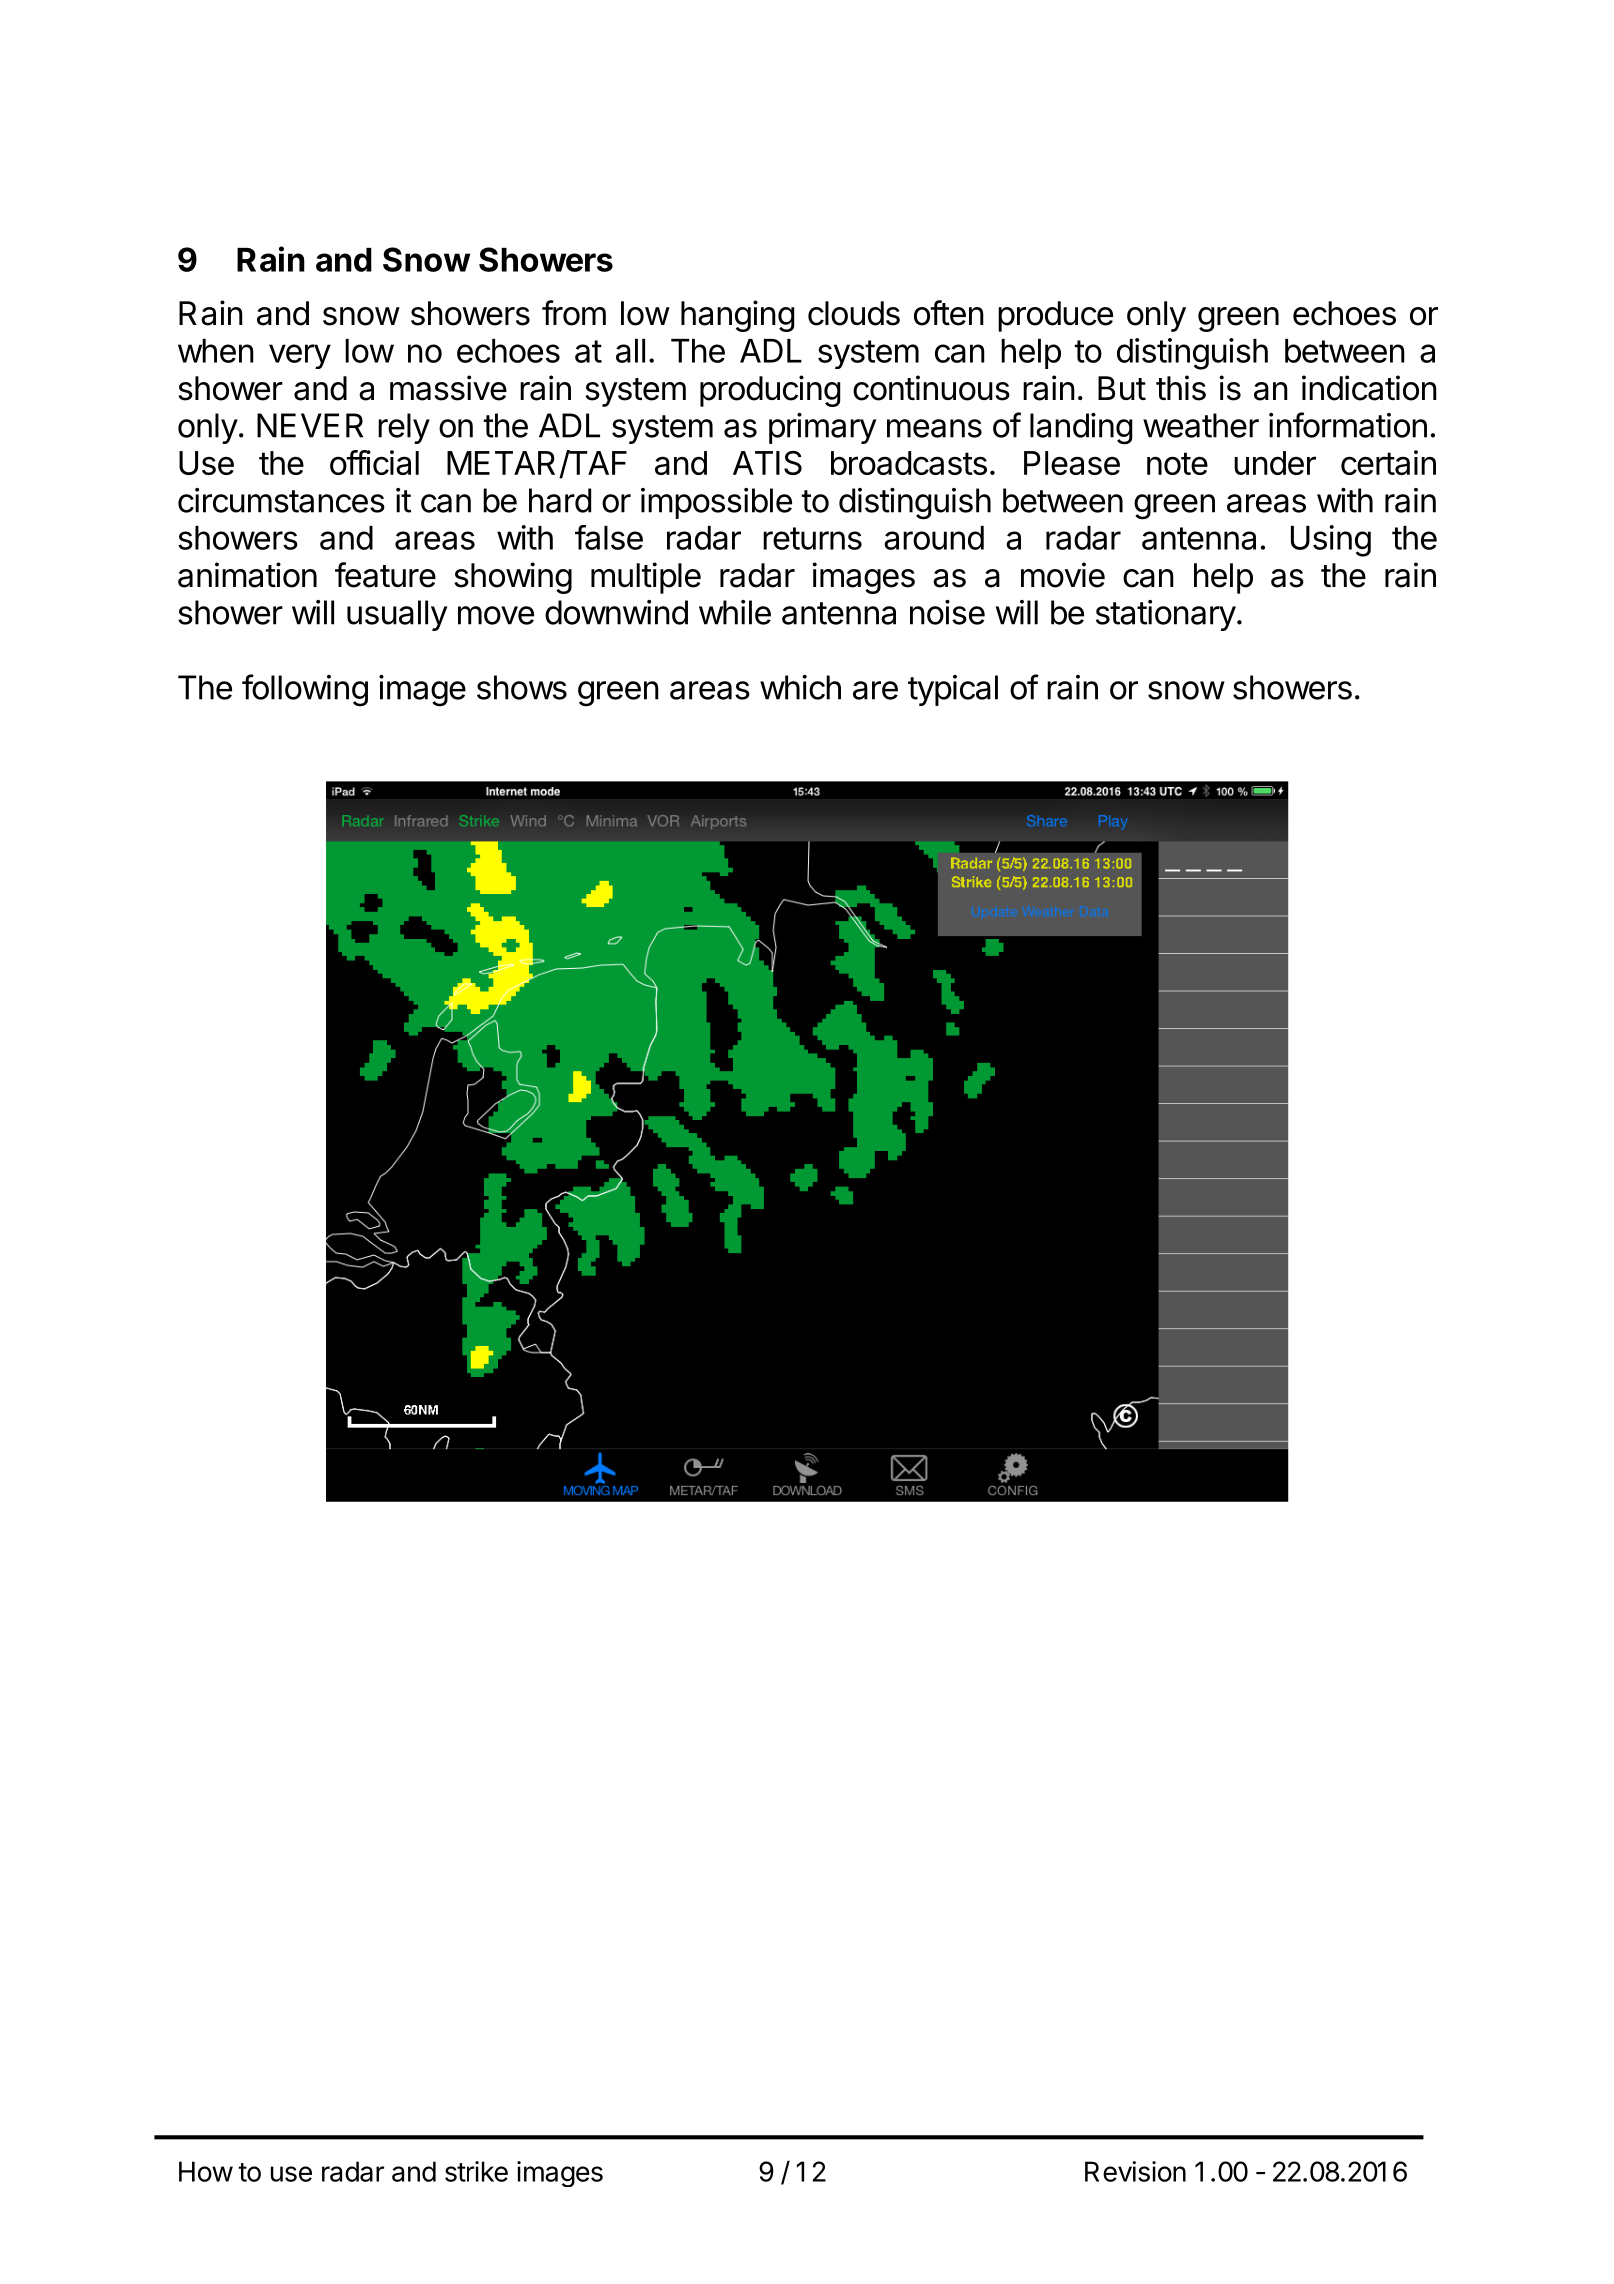 The width and height of the screenshot is (1614, 2284). Describe the element at coordinates (476, 2171) in the screenshot. I see `strike` at that location.
